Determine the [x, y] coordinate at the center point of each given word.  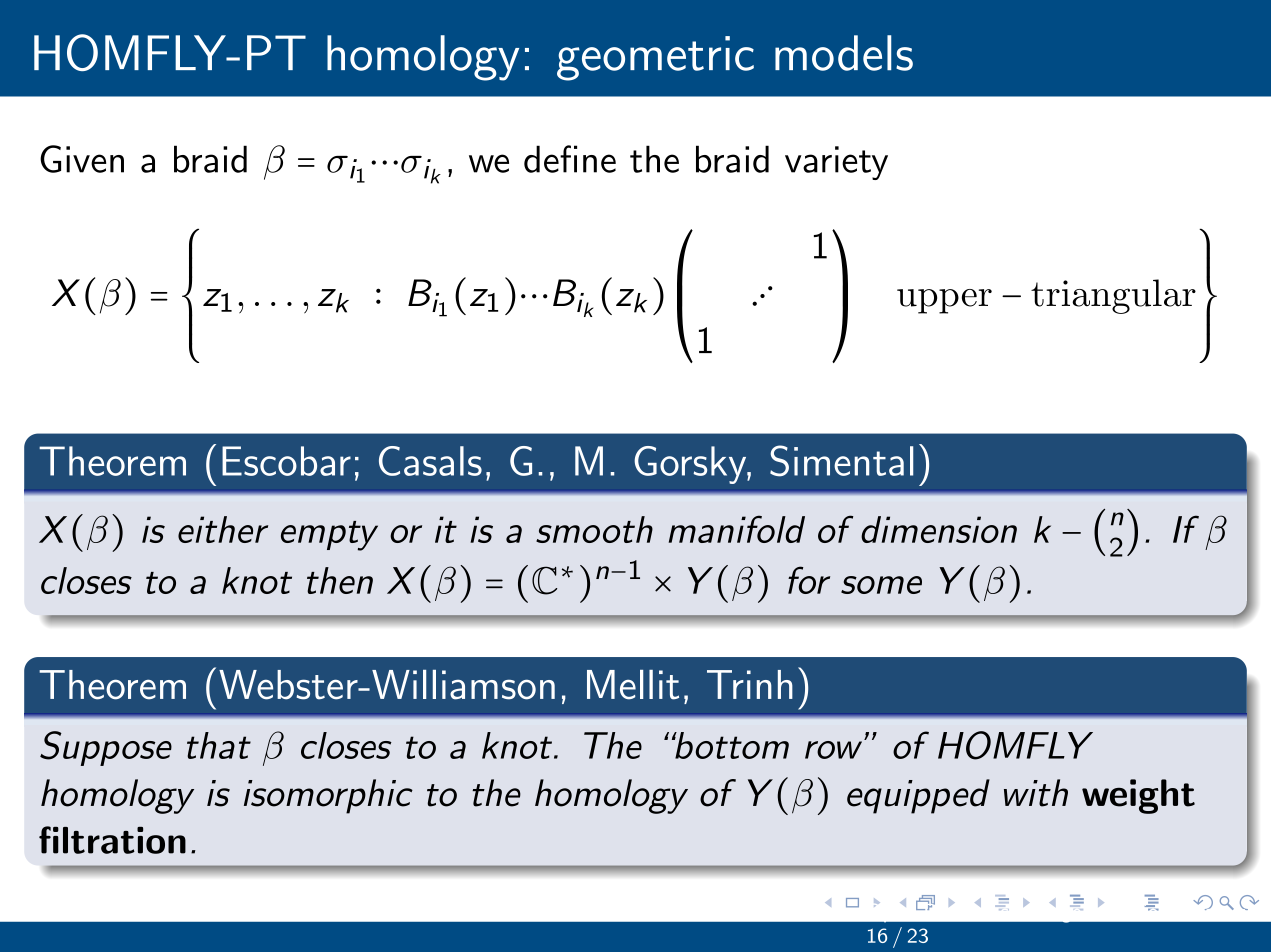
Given [82, 159]
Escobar [286, 461]
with [1036, 793]
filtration [112, 840]
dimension [939, 529]
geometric [655, 58]
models [844, 53]
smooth [594, 529]
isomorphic [328, 796]
